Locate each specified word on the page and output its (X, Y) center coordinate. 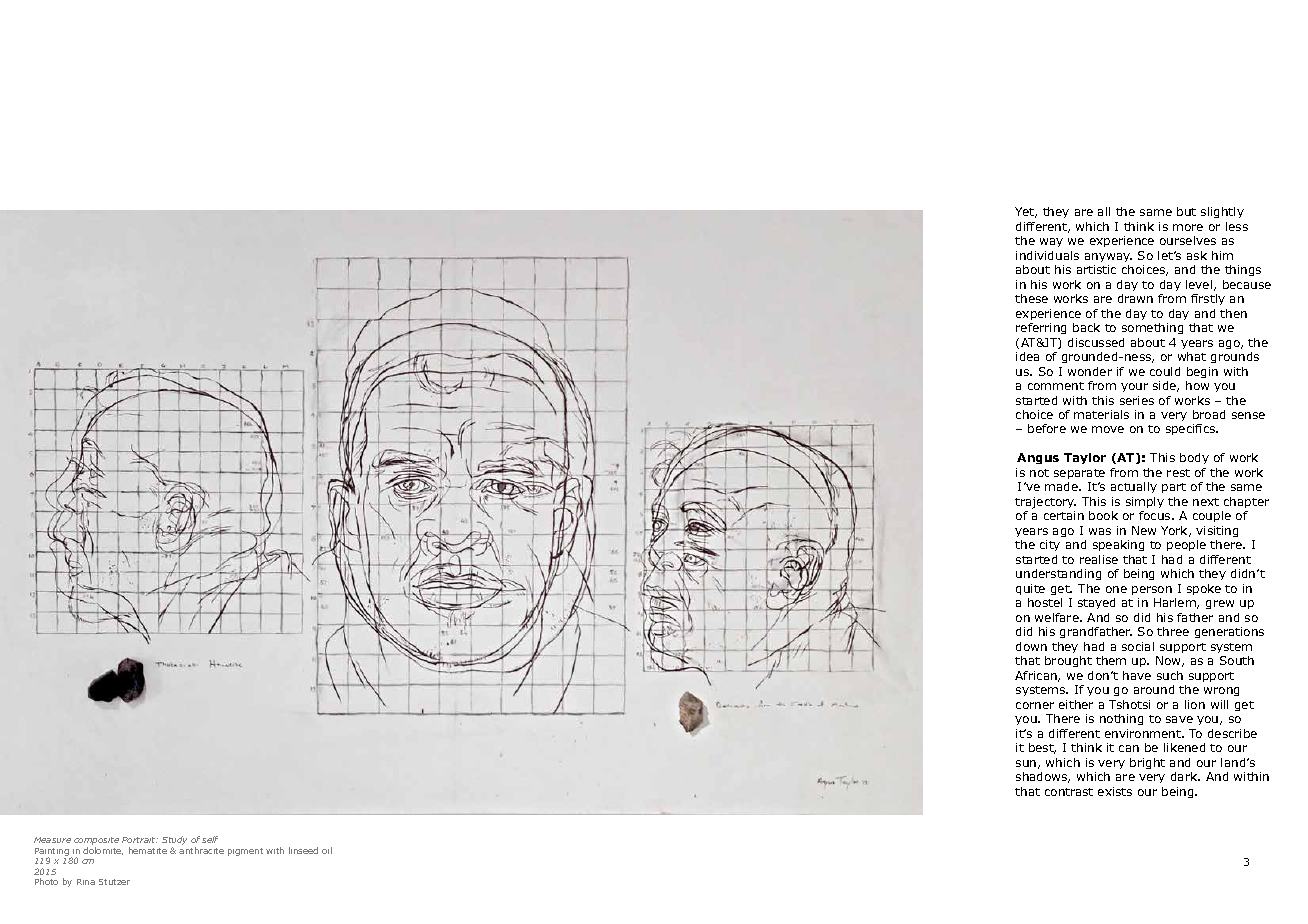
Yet (1026, 212)
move (1108, 429)
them (1111, 660)
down (1031, 646)
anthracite (201, 850)
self (210, 839)
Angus (1038, 458)
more (1188, 227)
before (1047, 428)
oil (327, 850)
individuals (1047, 255)
